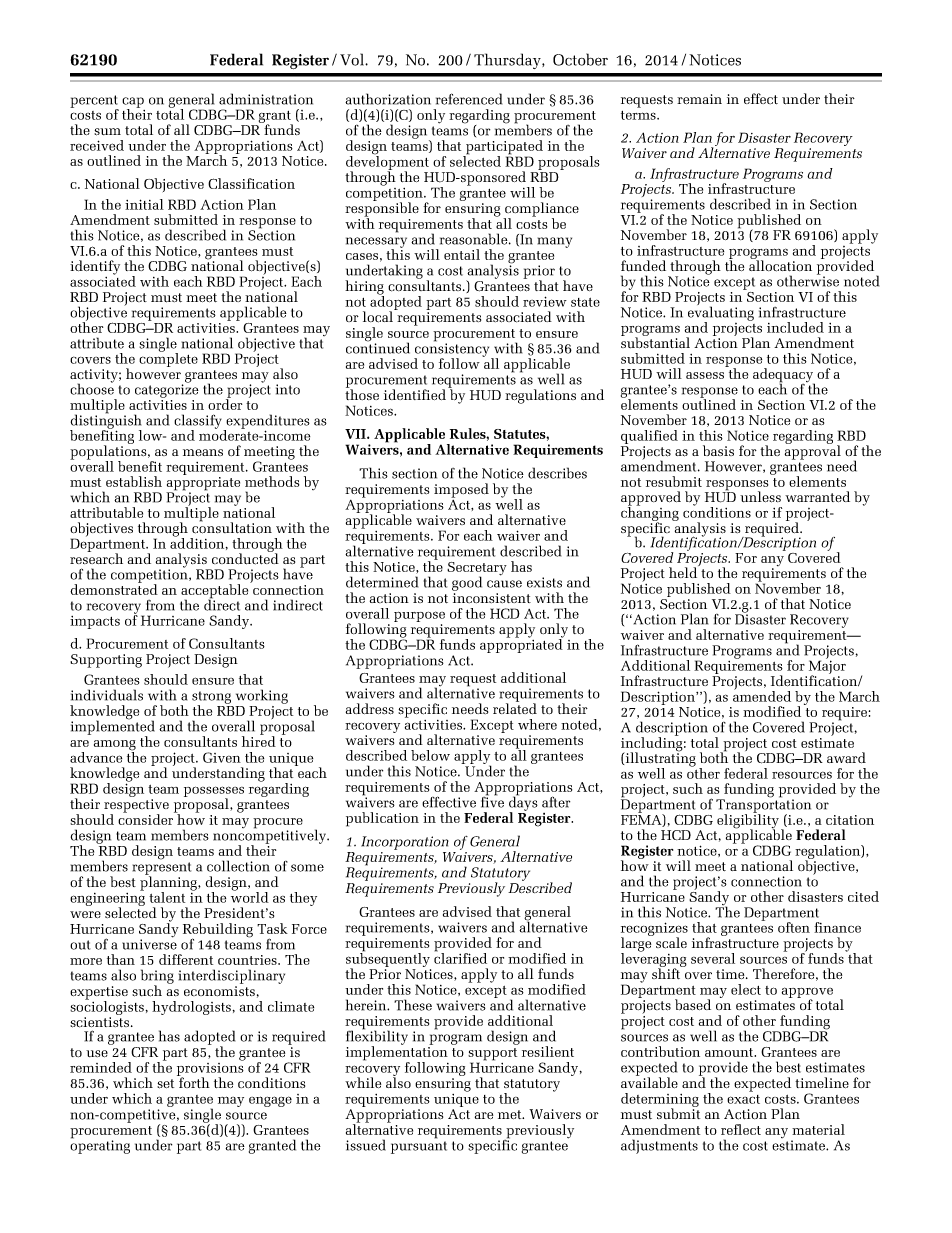 This screenshot has height=1233, width=952. I want to click on represent, so click(162, 869).
